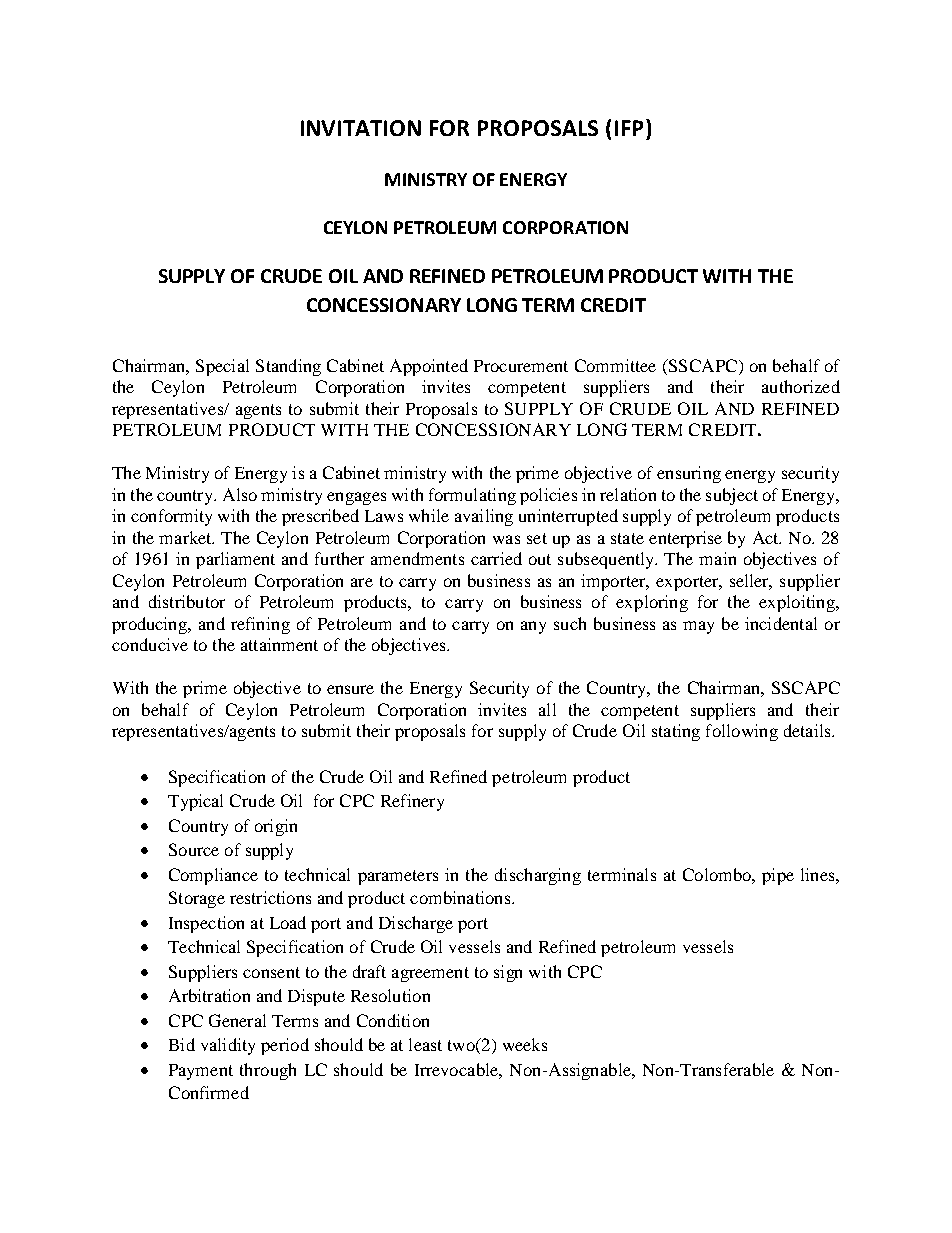 The width and height of the screenshot is (952, 1233). I want to click on validity, so click(228, 1046).
